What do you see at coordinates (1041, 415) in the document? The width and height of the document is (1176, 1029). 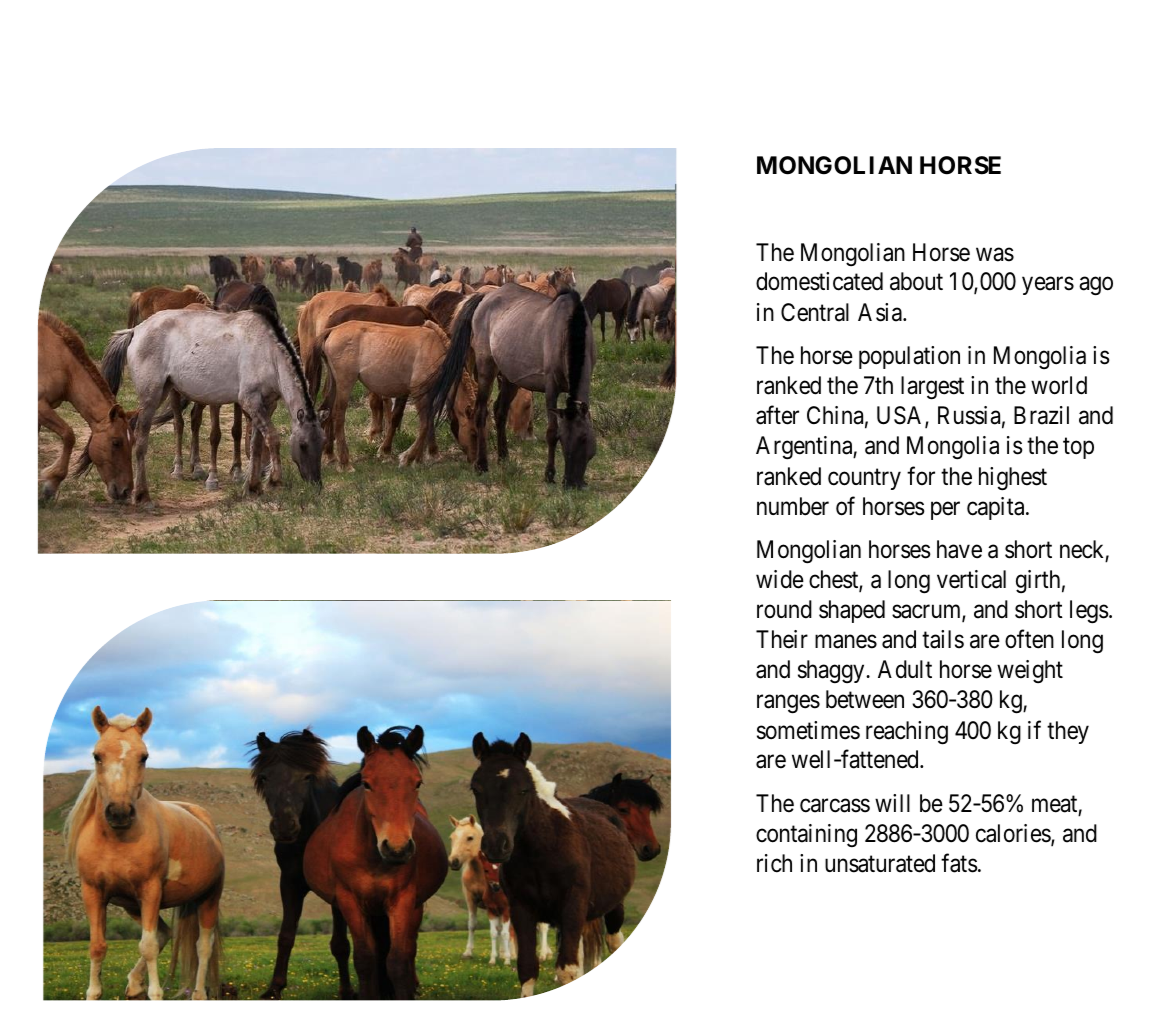 I see `Brazil` at bounding box center [1041, 415].
